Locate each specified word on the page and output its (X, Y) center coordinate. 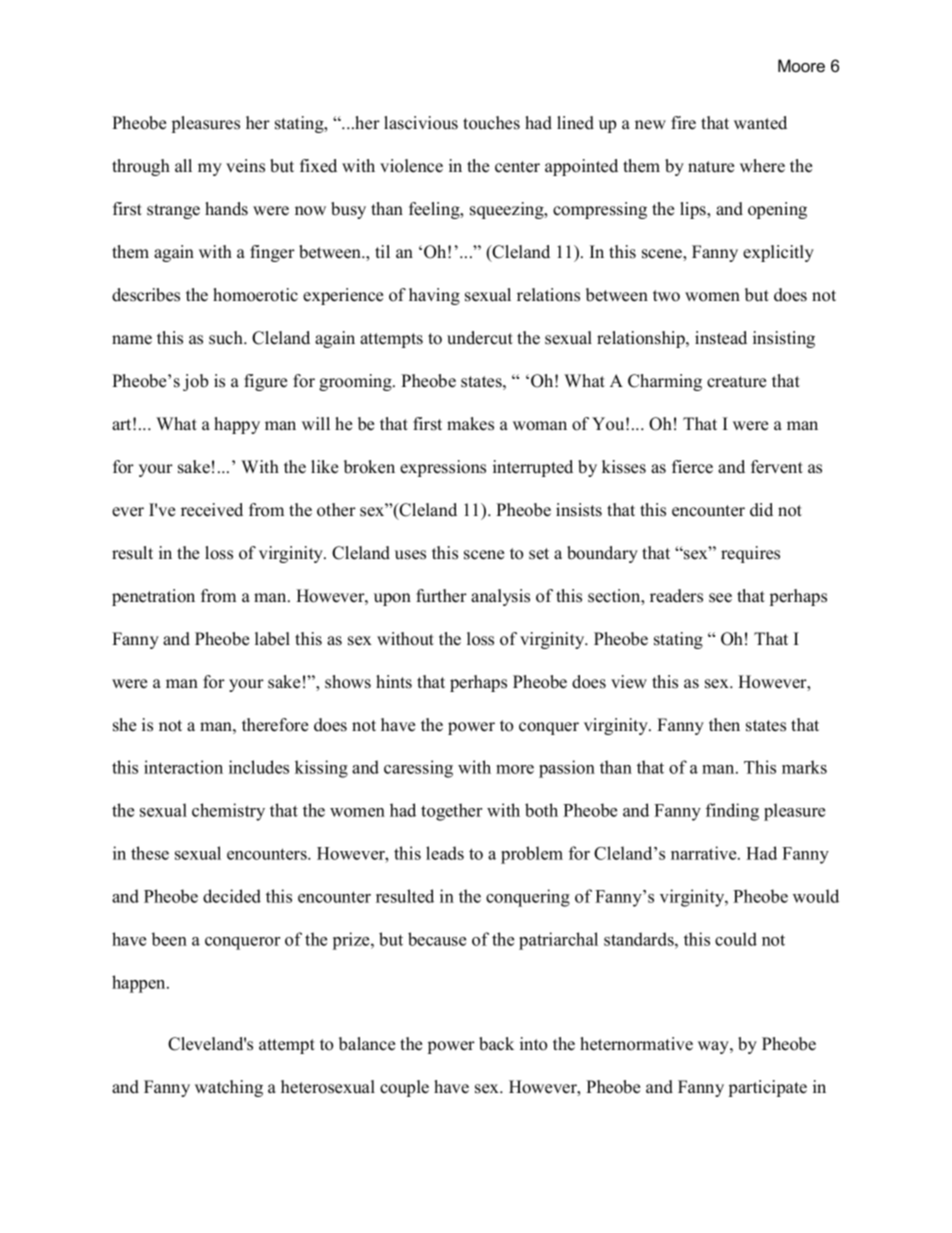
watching (229, 1088)
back (496, 1044)
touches (491, 123)
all (183, 165)
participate (768, 1088)
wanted (760, 123)
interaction (183, 767)
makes (470, 424)
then (724, 725)
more (515, 769)
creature (736, 382)
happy (237, 425)
